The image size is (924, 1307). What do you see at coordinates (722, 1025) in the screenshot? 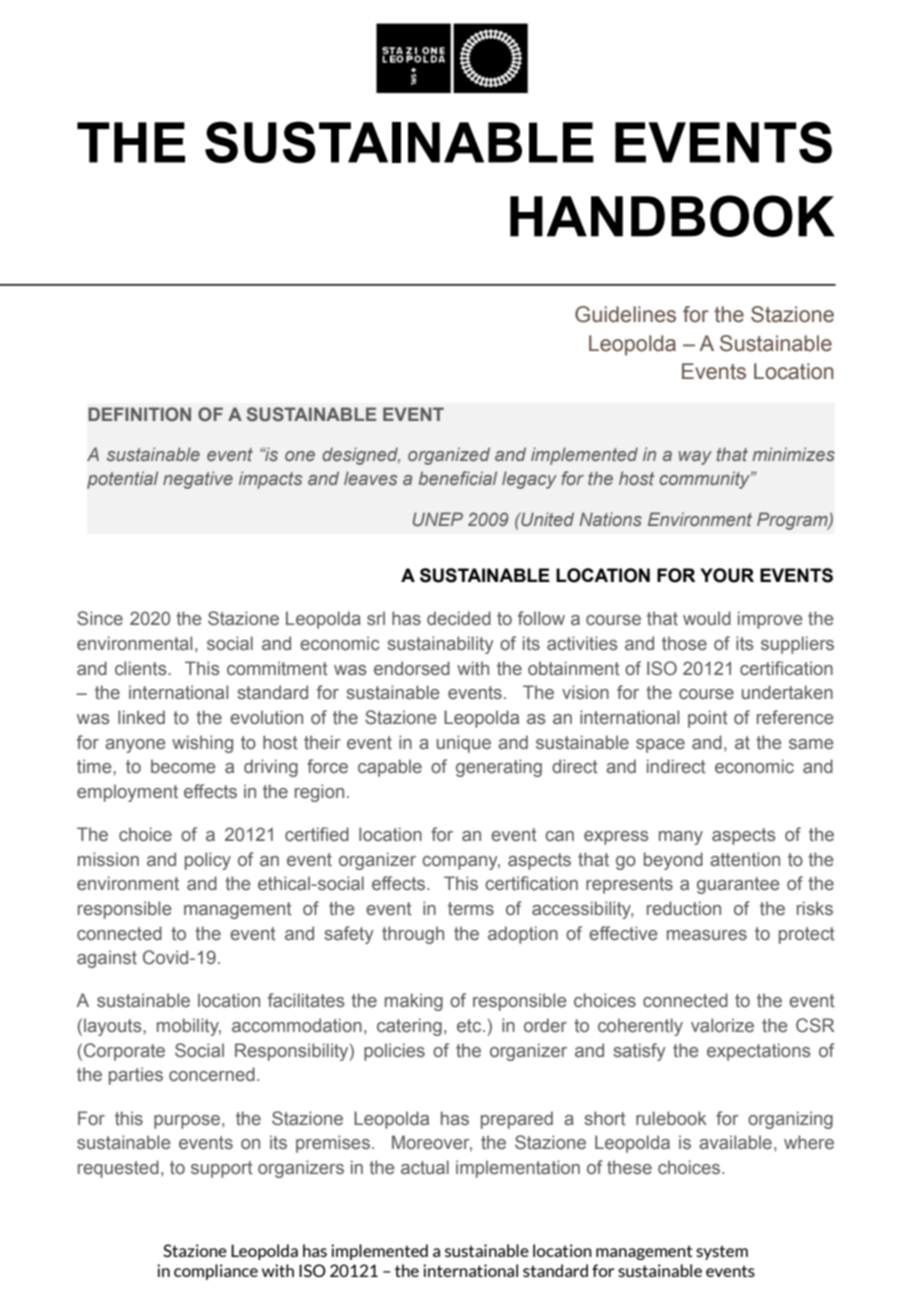
I see `valorize` at bounding box center [722, 1025].
